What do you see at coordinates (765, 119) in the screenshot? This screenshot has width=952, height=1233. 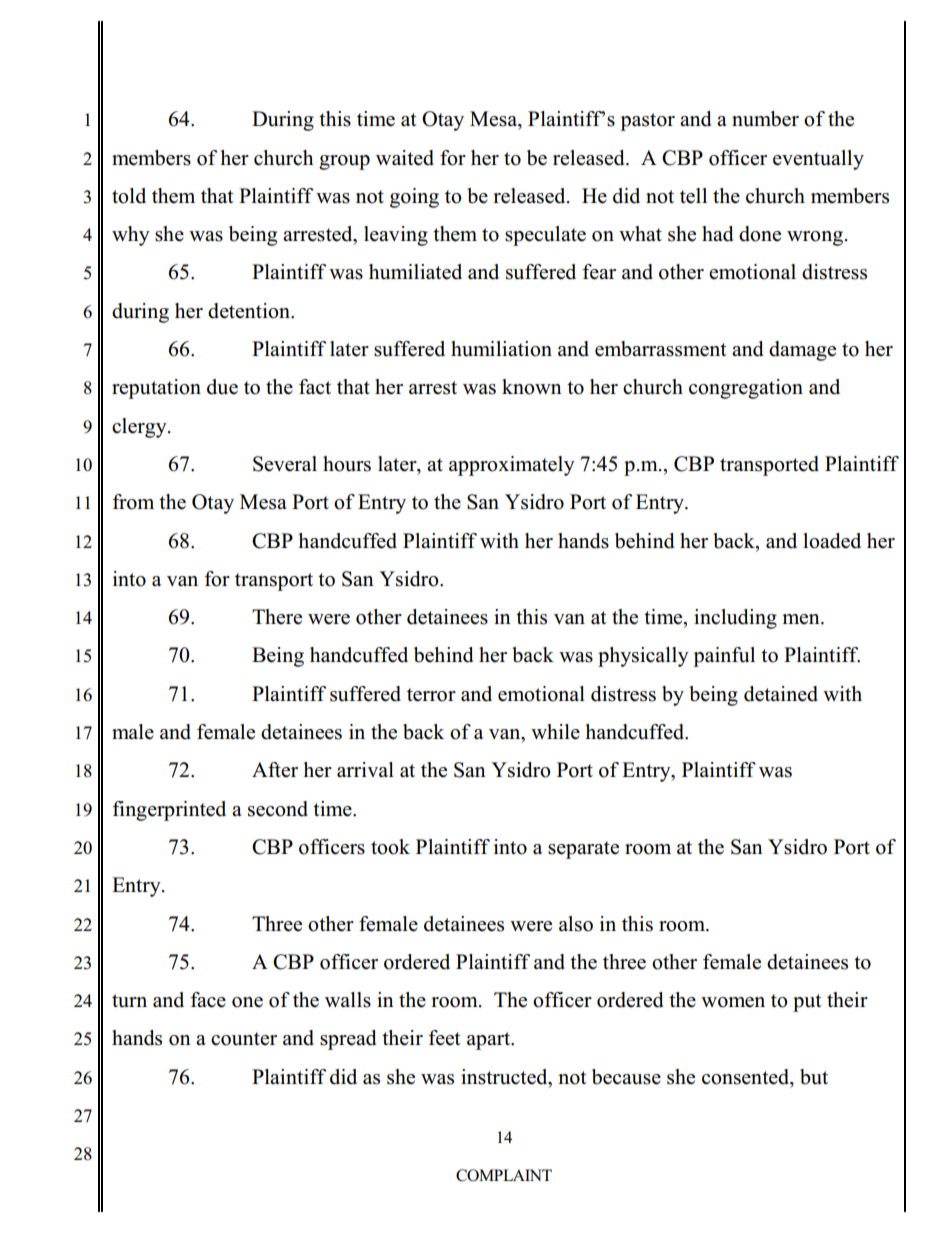 I see `number` at bounding box center [765, 119].
